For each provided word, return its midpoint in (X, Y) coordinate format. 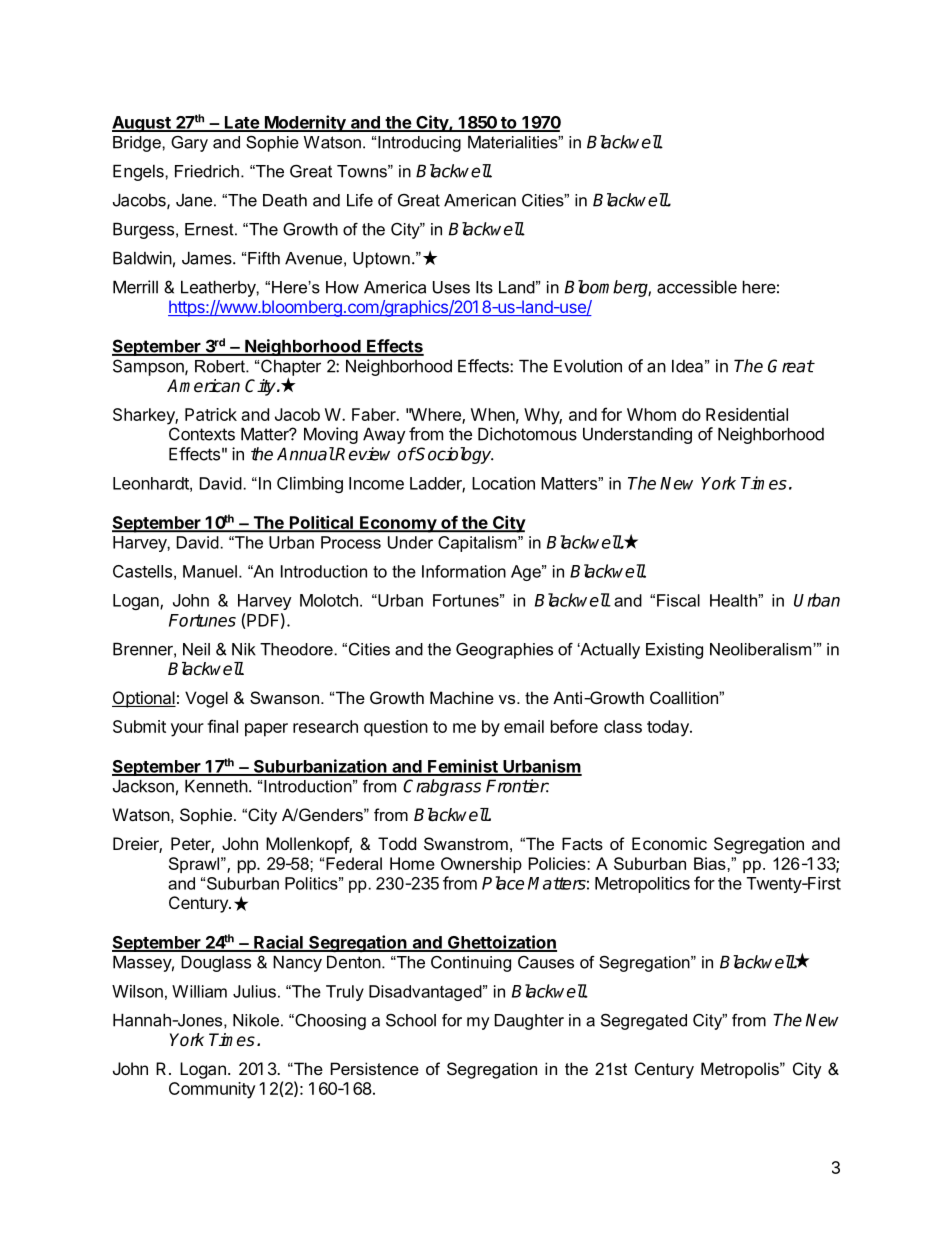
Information (464, 571)
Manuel (210, 571)
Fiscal (678, 600)
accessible (697, 287)
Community (212, 1090)
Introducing (419, 144)
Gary (189, 144)
